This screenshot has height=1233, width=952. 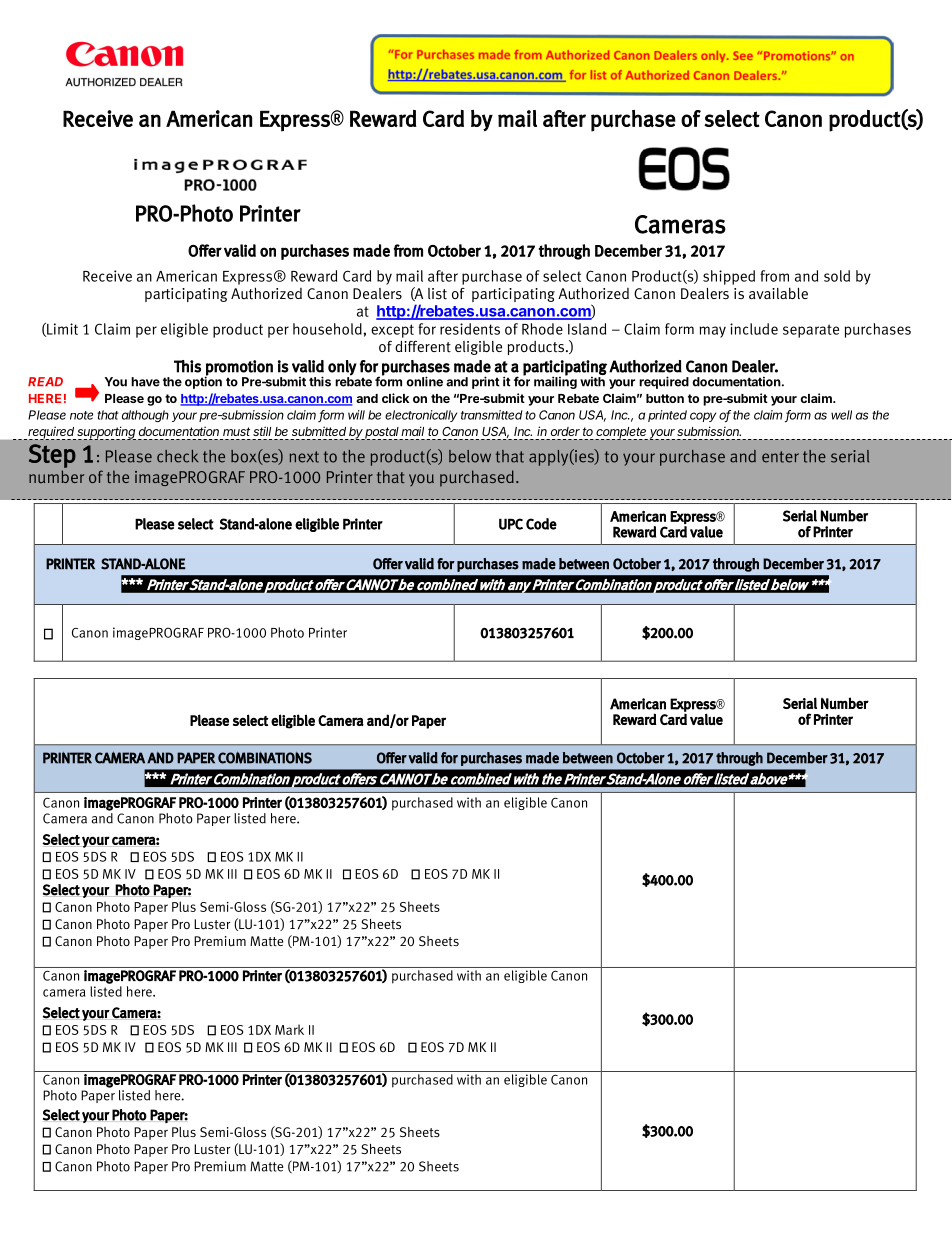 What do you see at coordinates (541, 524) in the screenshot?
I see `Code` at bounding box center [541, 524].
